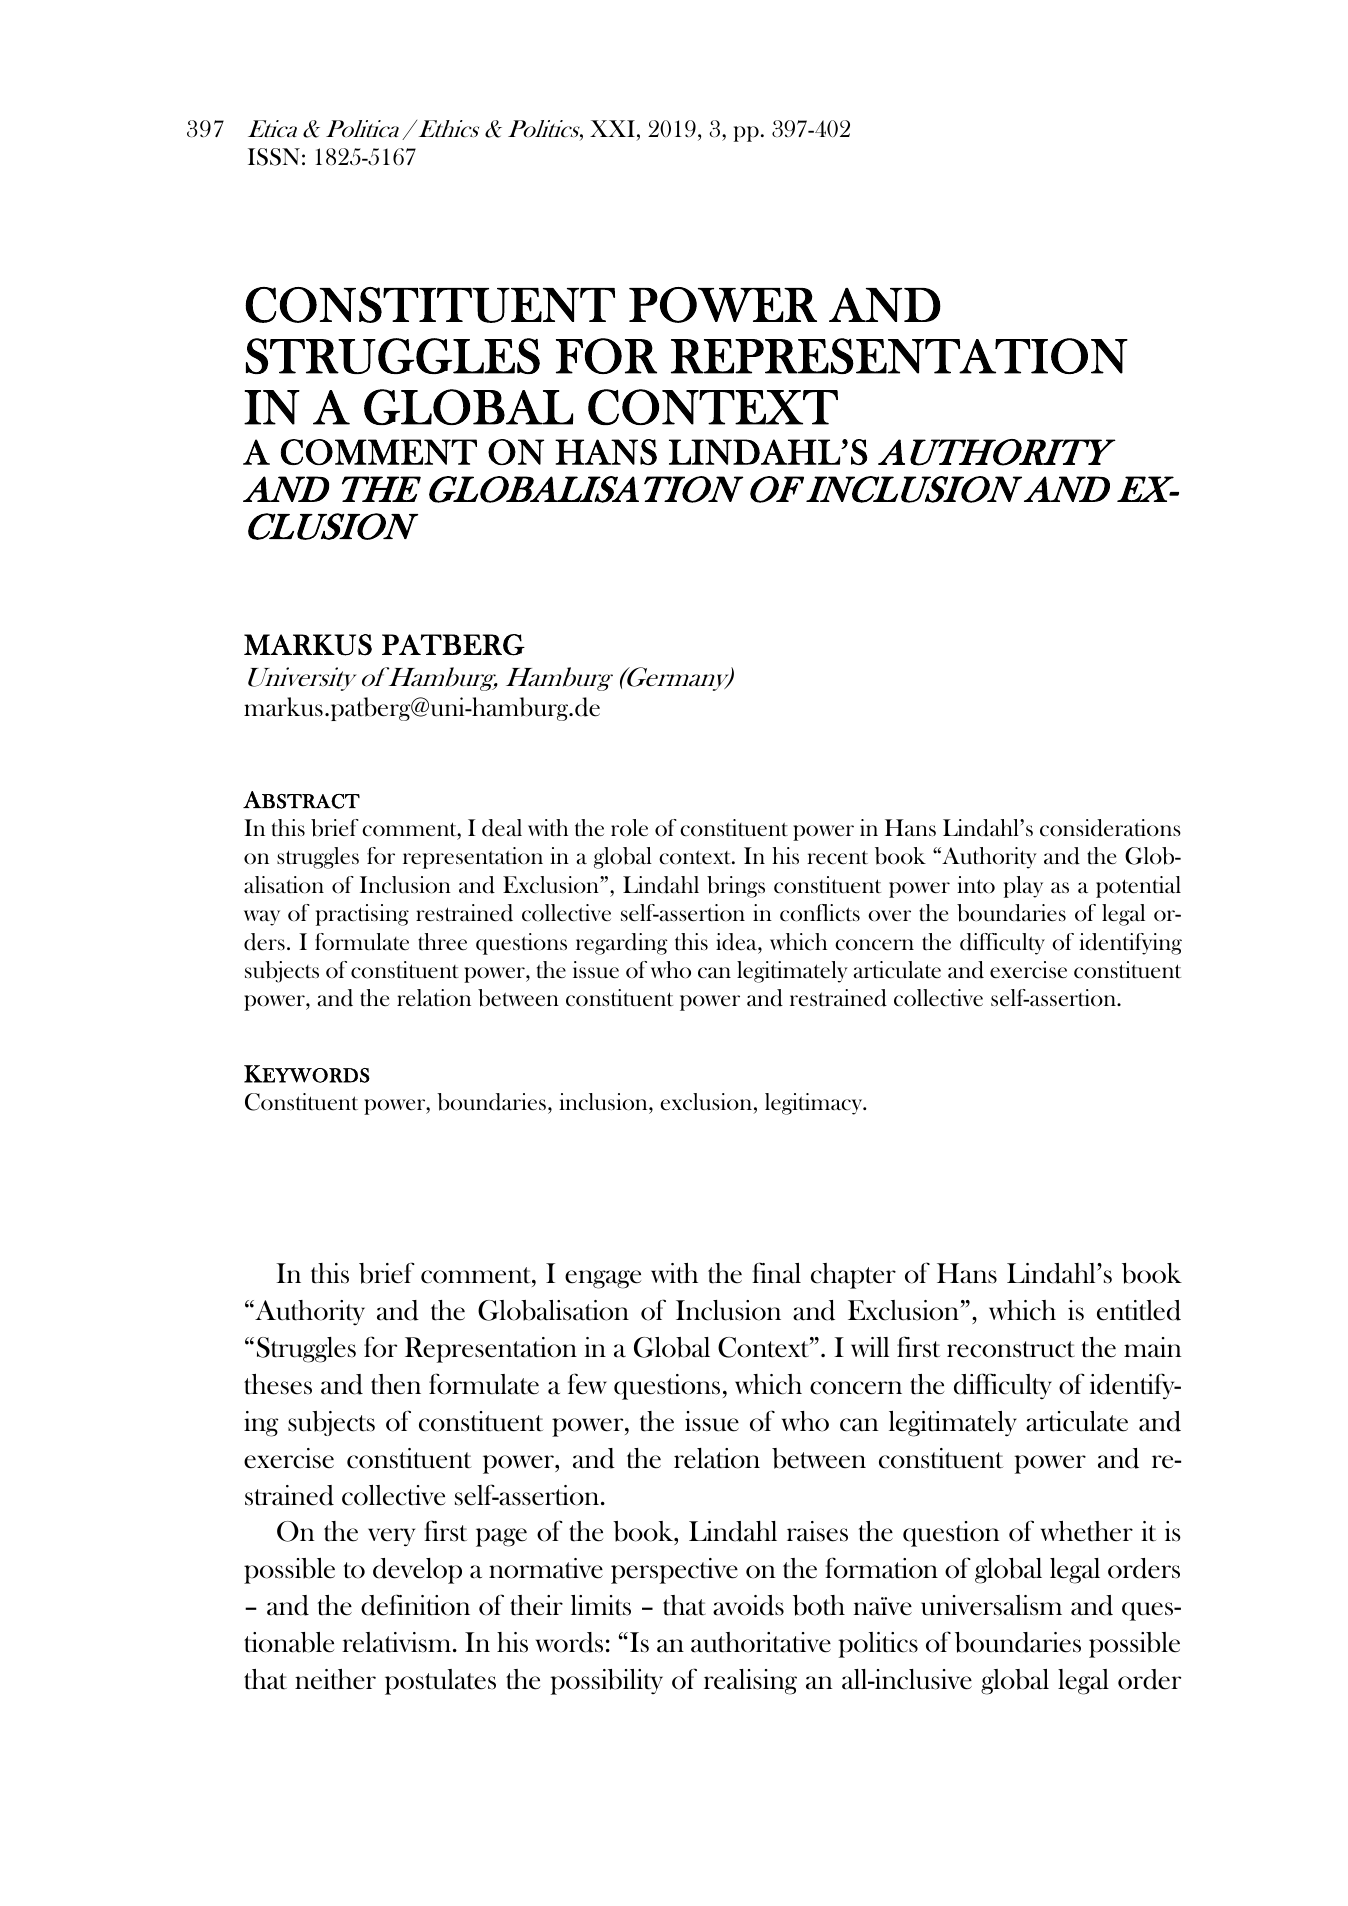  I want to click on practising, so click(362, 915).
